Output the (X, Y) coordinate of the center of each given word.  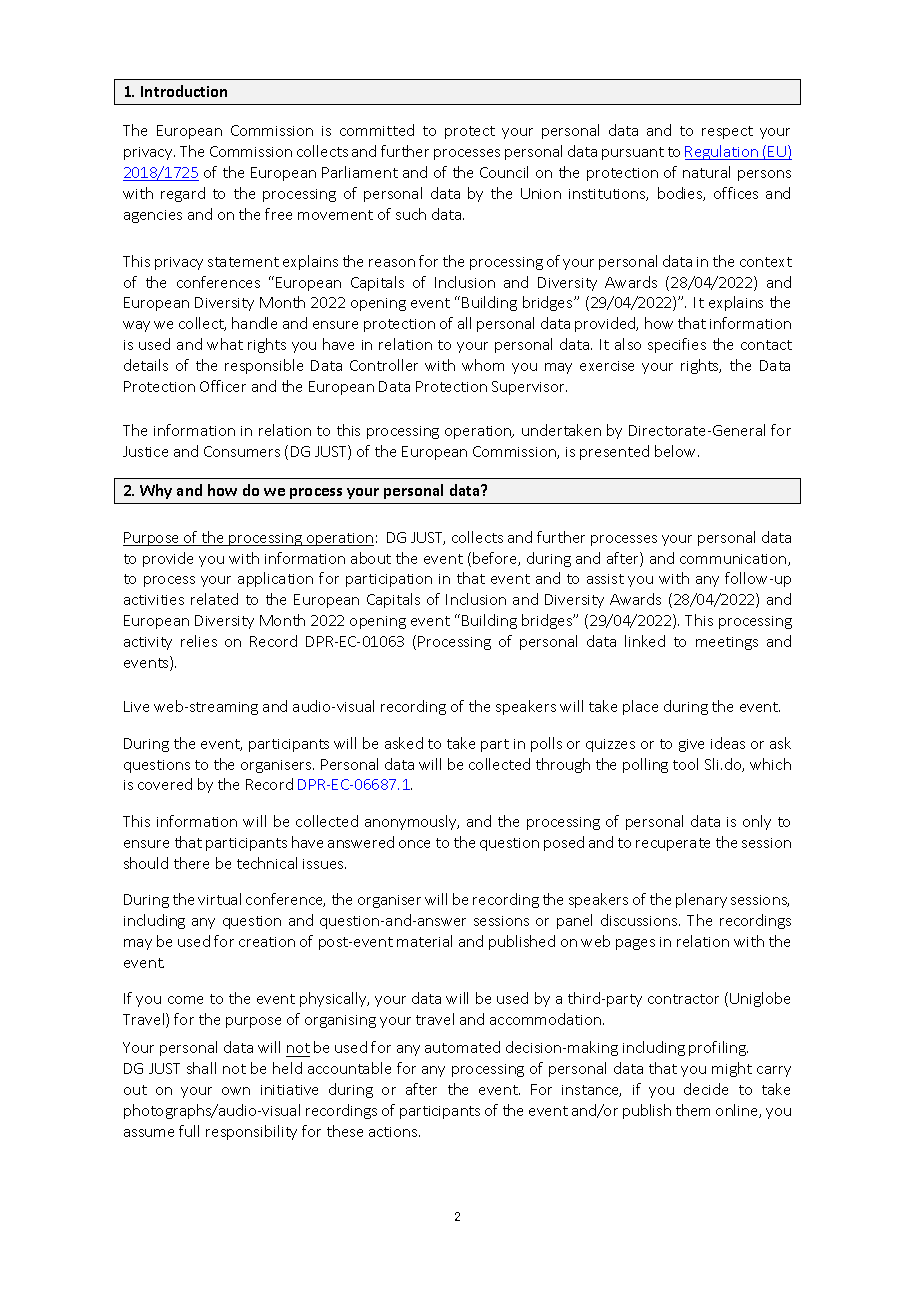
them (693, 1110)
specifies (677, 345)
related (214, 599)
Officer (223, 386)
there (191, 863)
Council (504, 172)
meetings (727, 643)
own (236, 1091)
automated (462, 1047)
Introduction (184, 91)
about (371, 558)
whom (483, 365)
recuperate (673, 844)
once (414, 844)
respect (727, 132)
